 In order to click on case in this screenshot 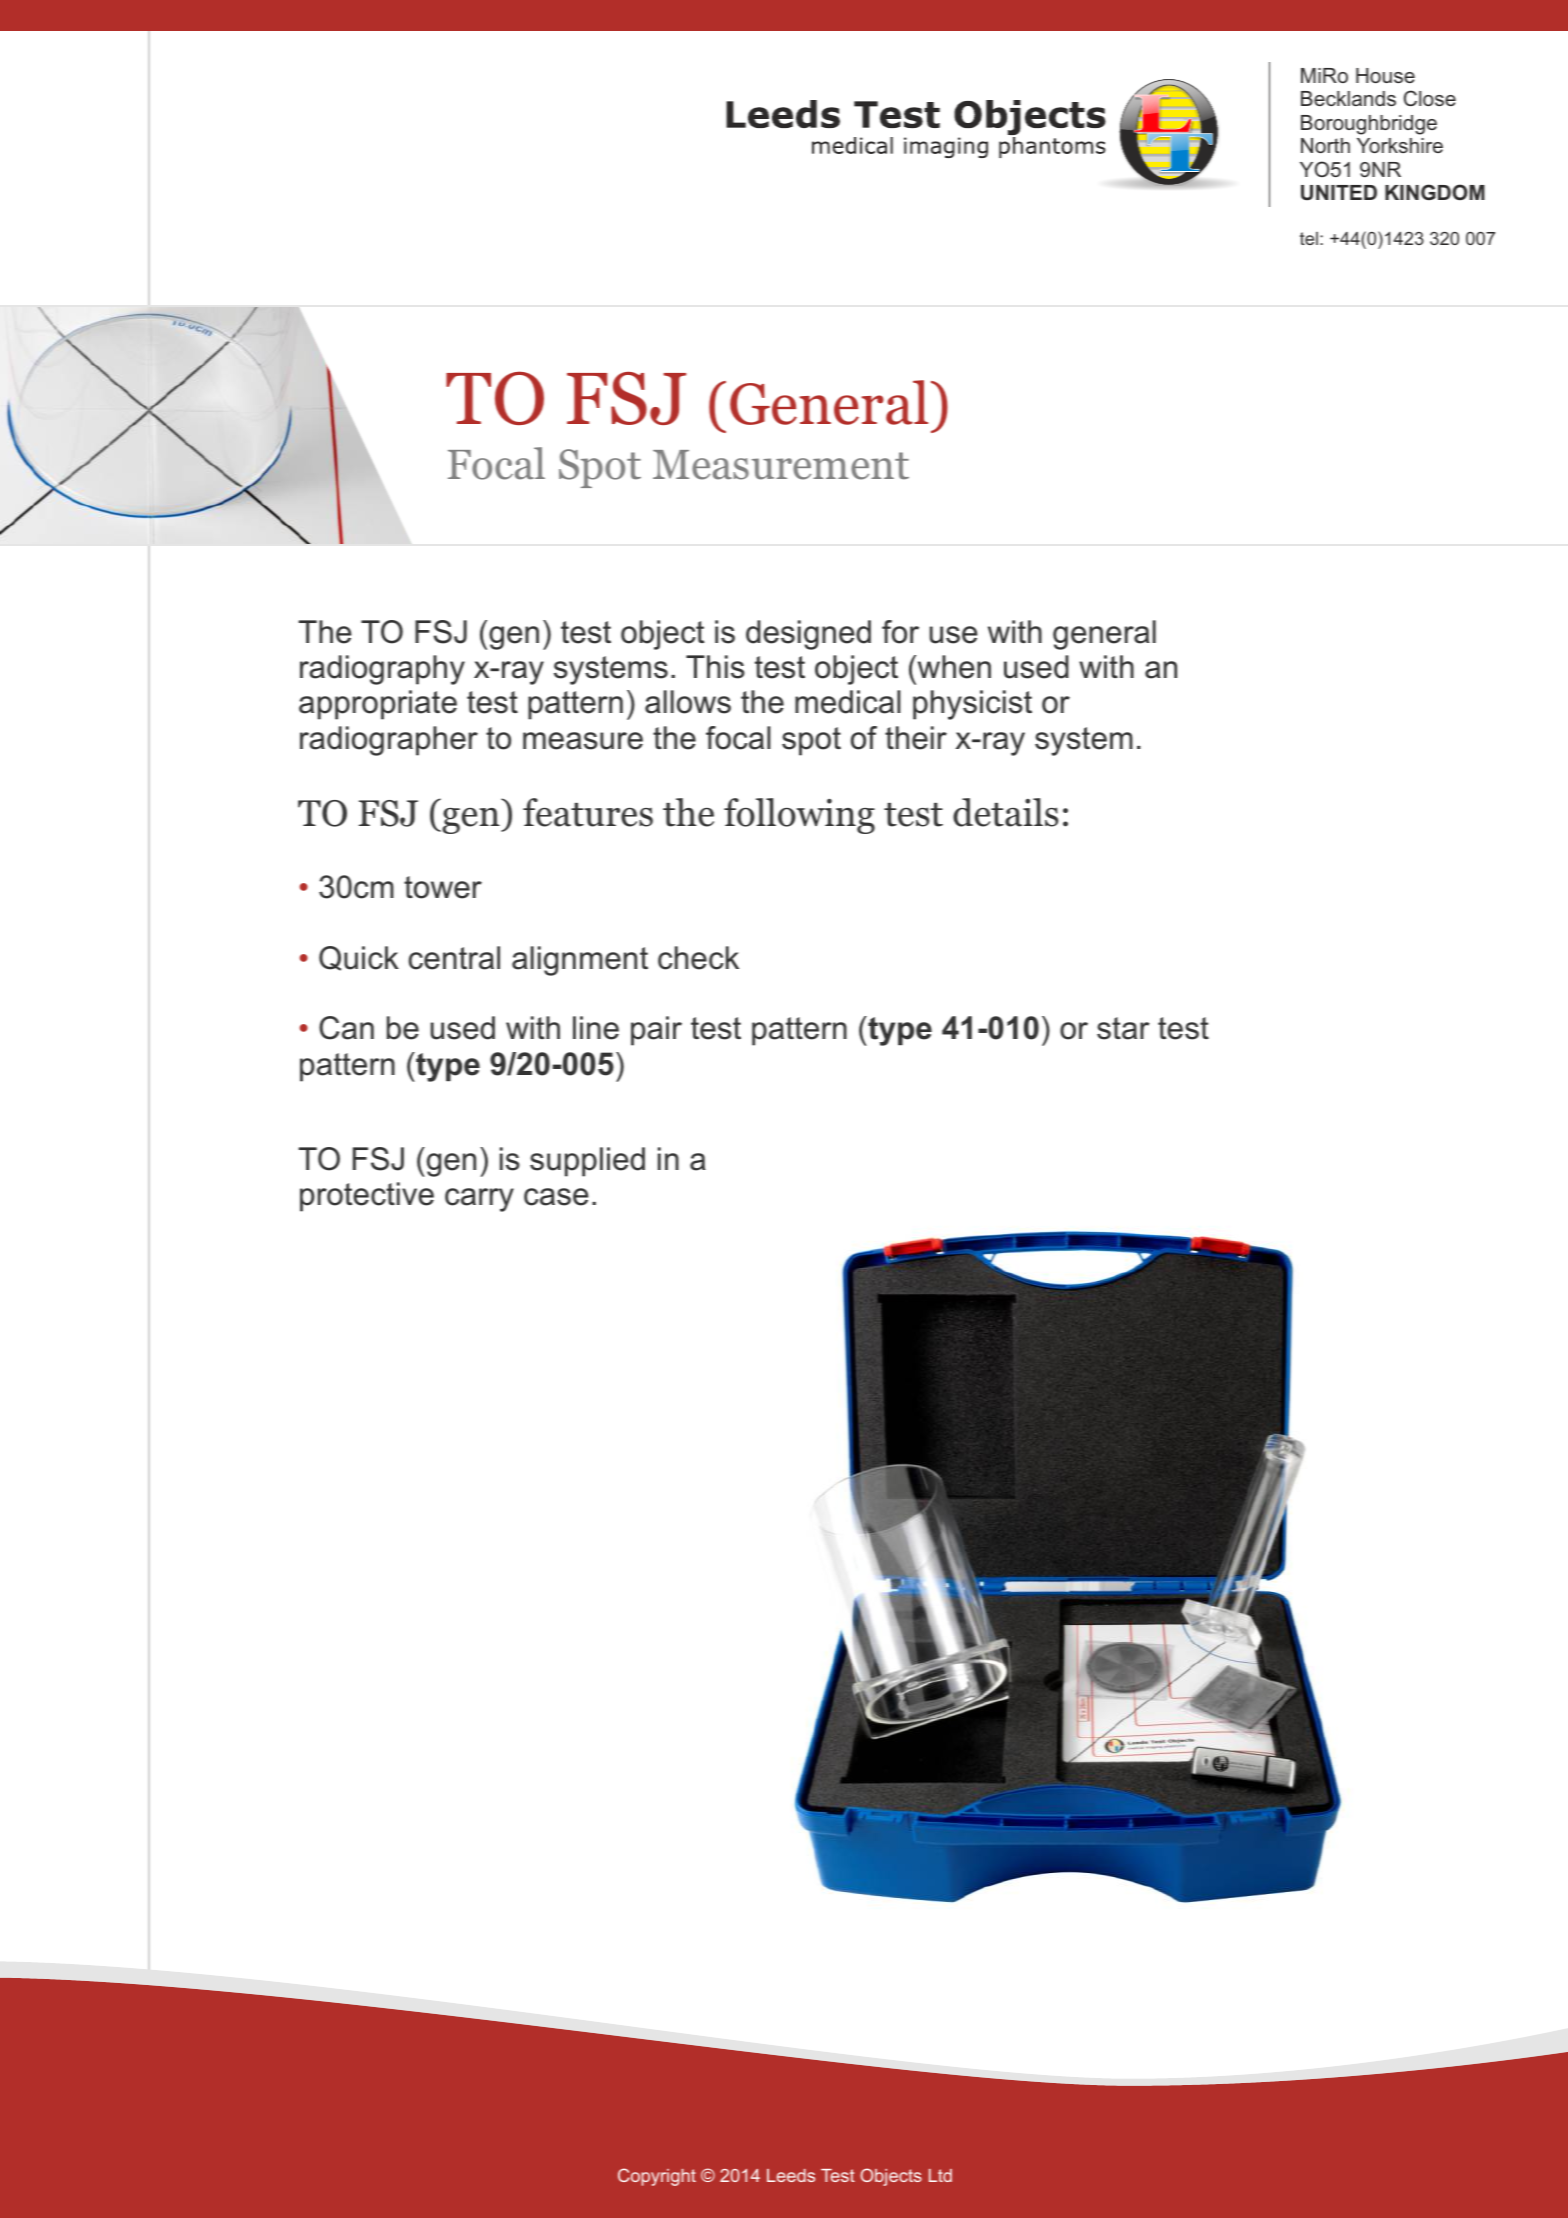, I will do `click(556, 1197)`.
